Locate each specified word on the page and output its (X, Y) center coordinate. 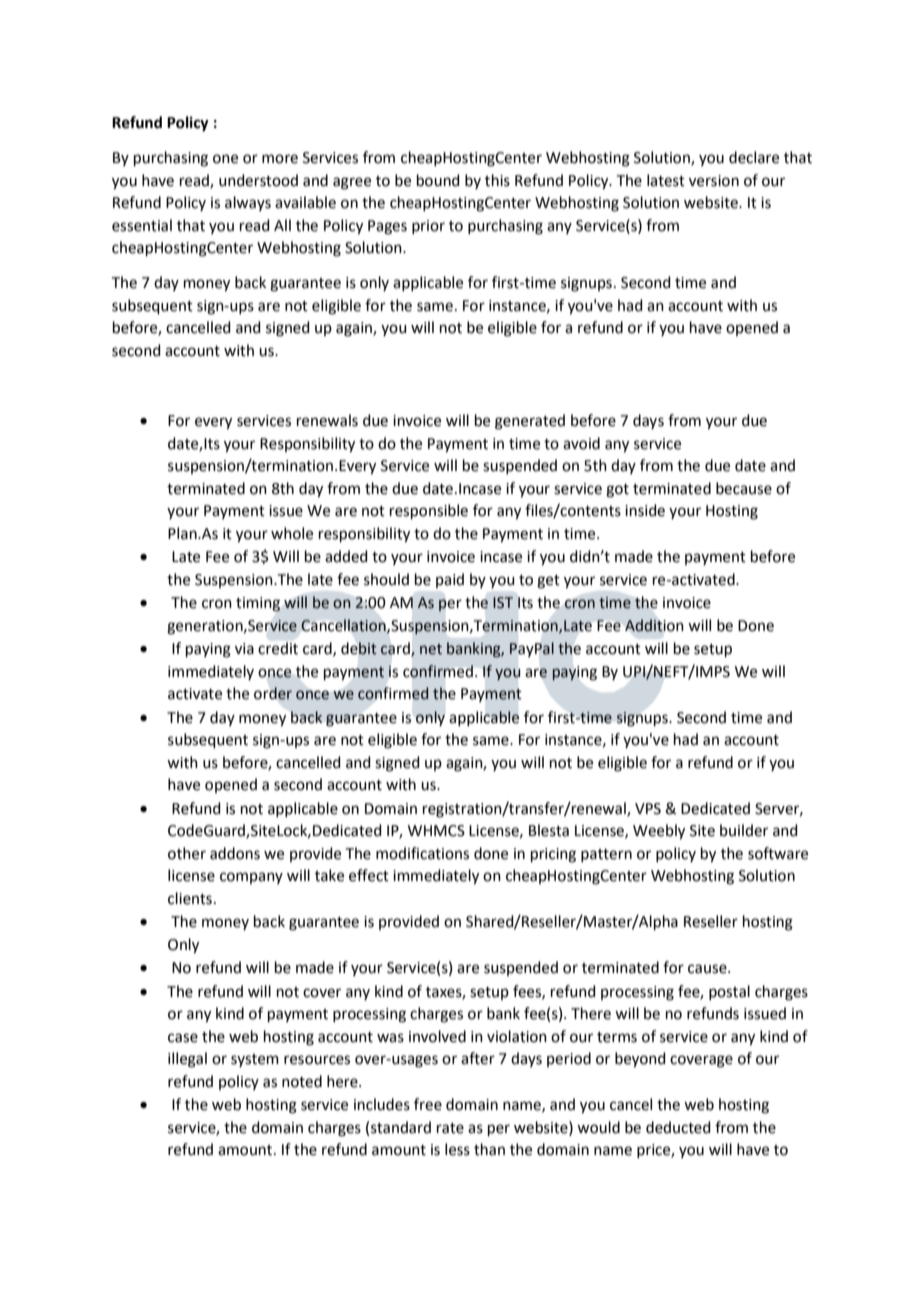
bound (438, 180)
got (617, 491)
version (714, 181)
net (431, 649)
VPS (648, 809)
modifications (422, 853)
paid (450, 580)
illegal (187, 1060)
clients (190, 898)
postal (729, 992)
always (248, 203)
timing (258, 604)
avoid (581, 443)
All (282, 225)
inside (645, 510)
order (273, 693)
